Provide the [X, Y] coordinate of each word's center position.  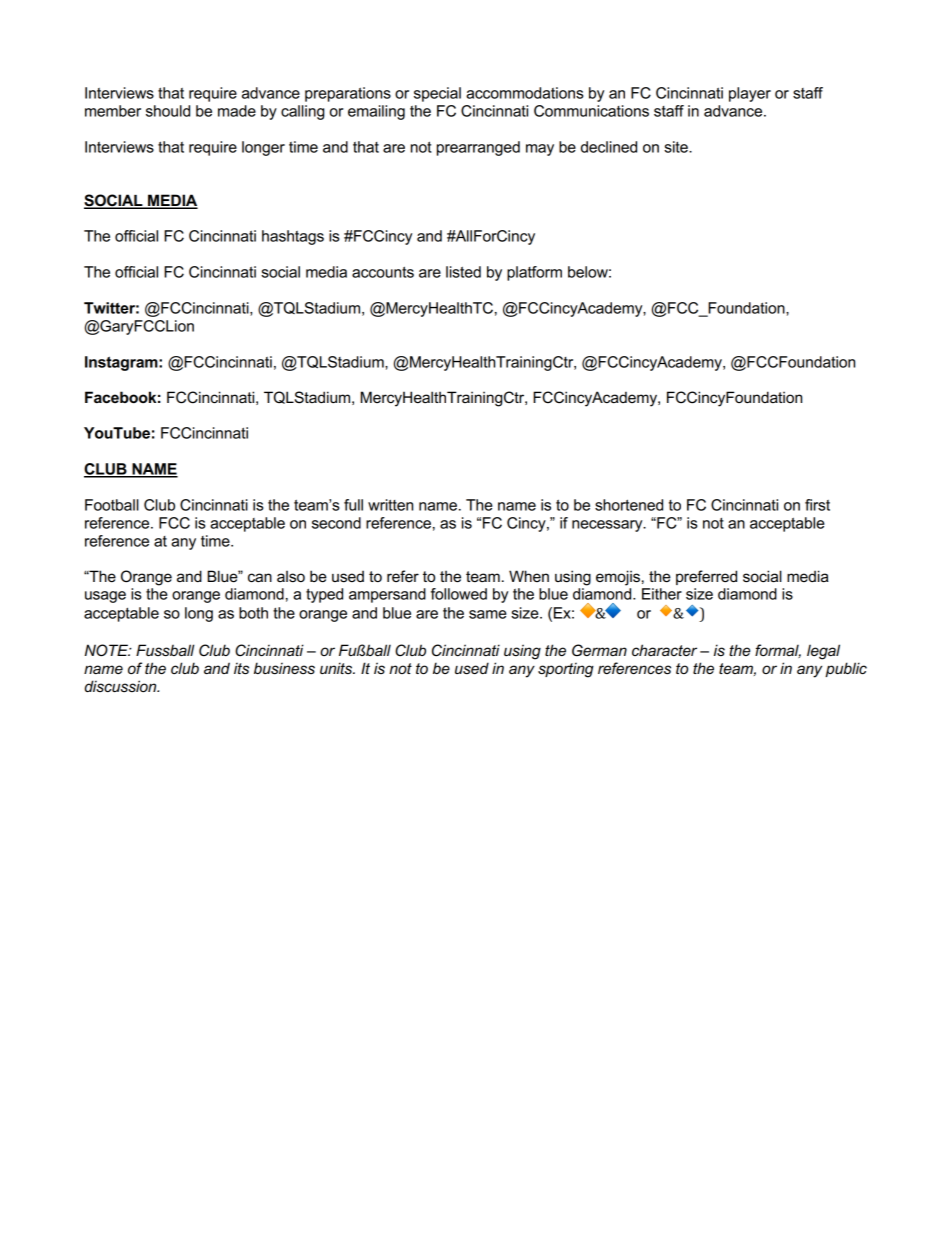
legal [823, 652]
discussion [122, 686]
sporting [566, 670]
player [750, 94]
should [168, 111]
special [437, 94]
